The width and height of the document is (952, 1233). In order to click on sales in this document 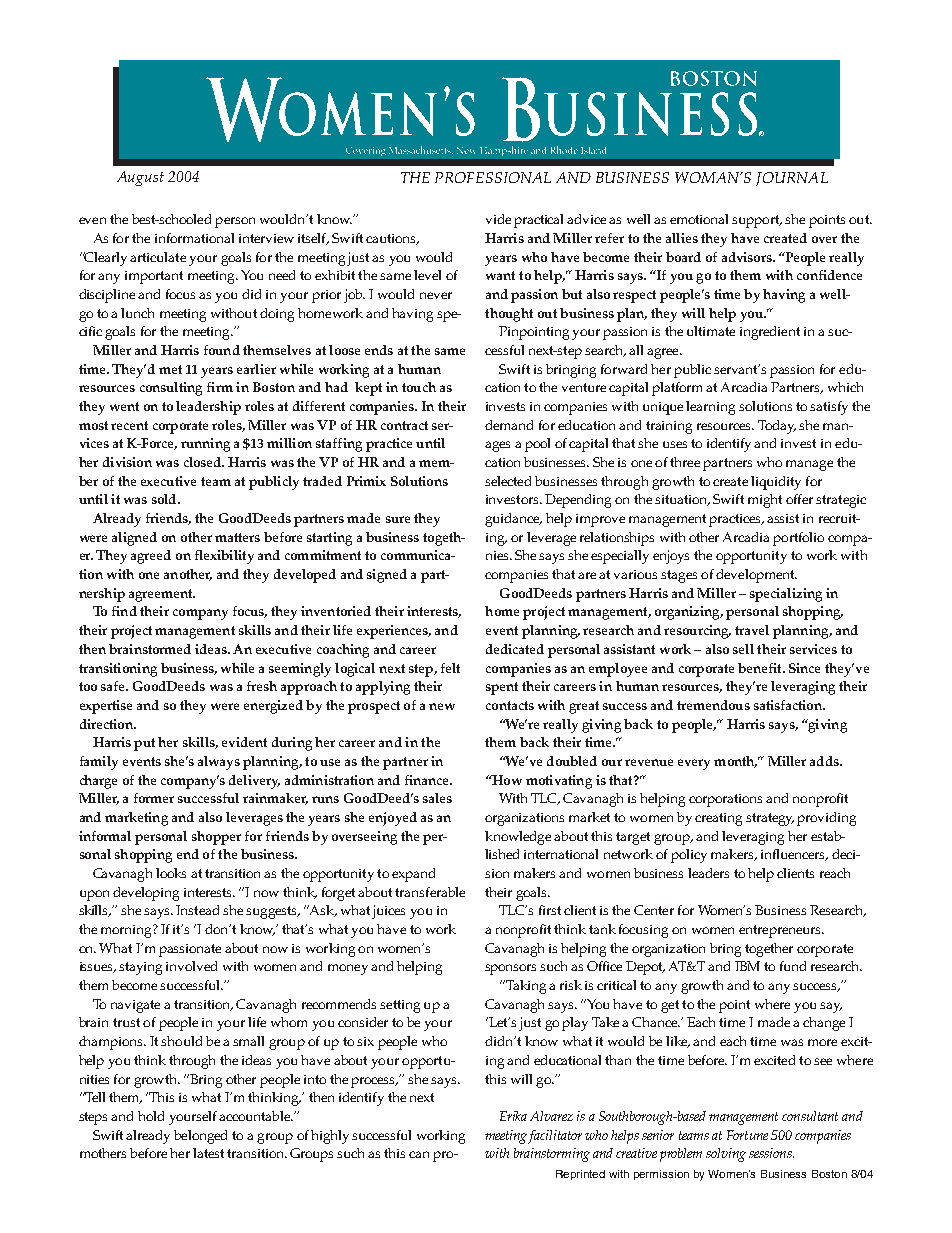, I will do `click(437, 798)`.
